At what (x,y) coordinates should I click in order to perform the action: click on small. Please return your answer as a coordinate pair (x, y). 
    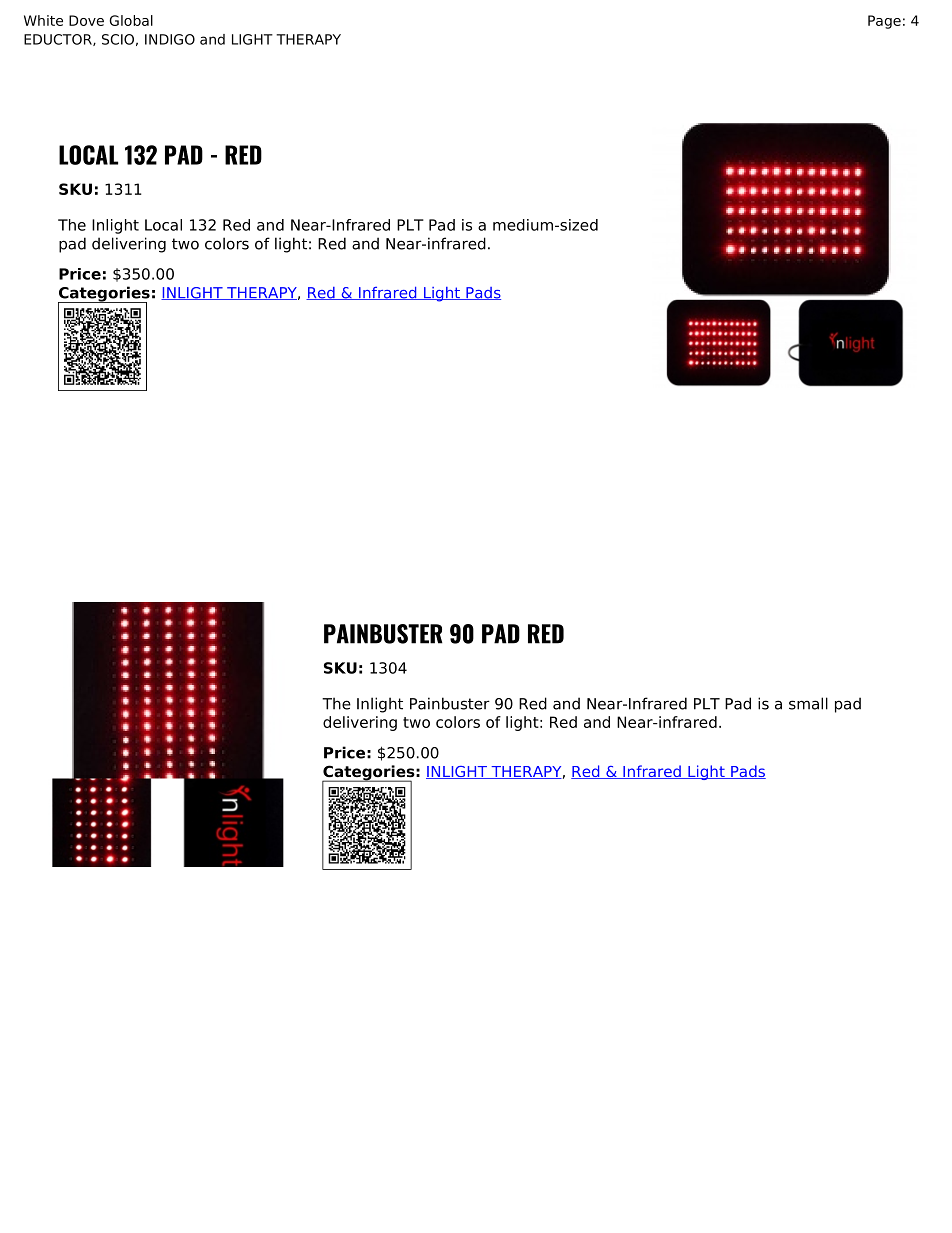
    Looking at the image, I should click on (808, 703).
